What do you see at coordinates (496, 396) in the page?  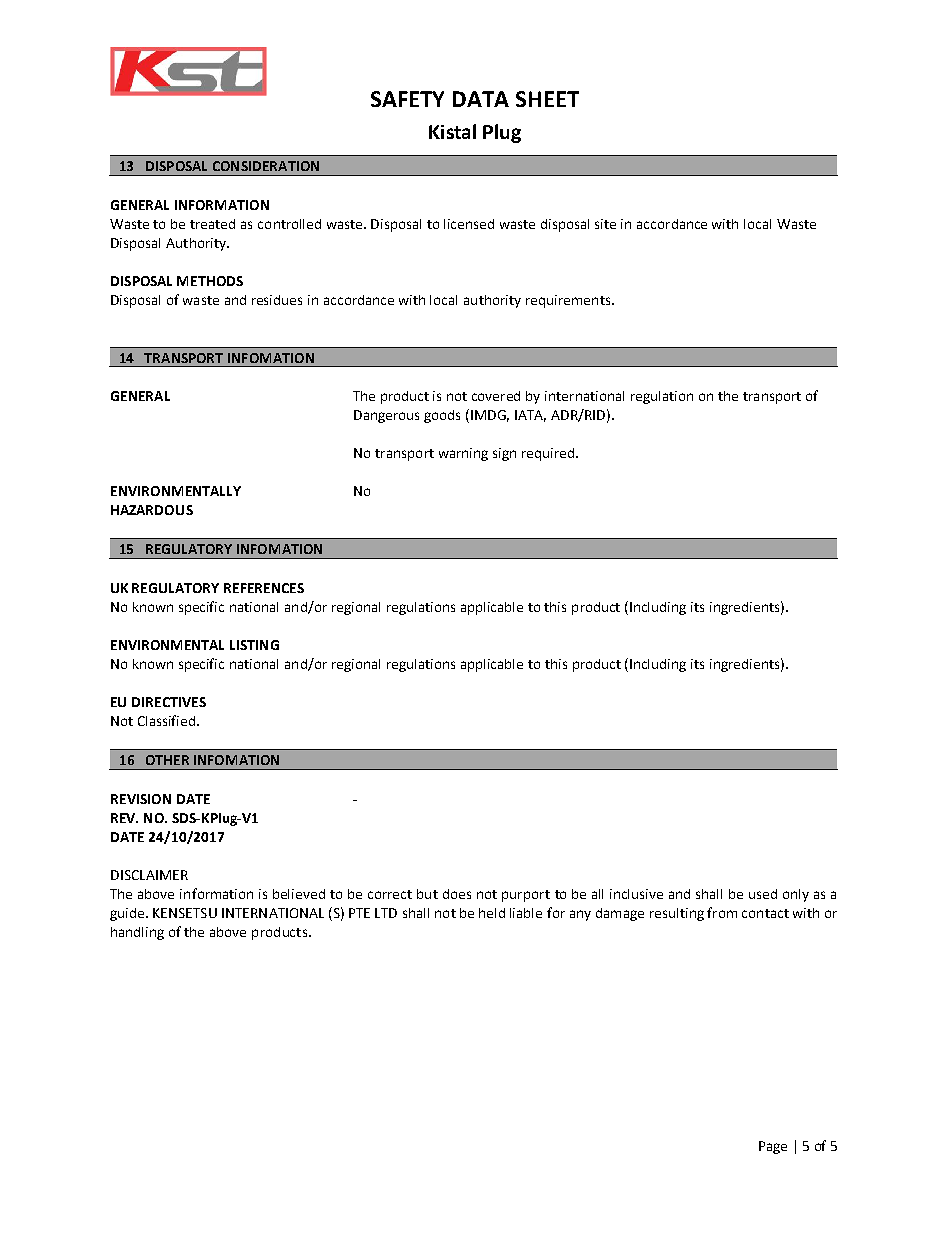 I see `covered` at bounding box center [496, 396].
